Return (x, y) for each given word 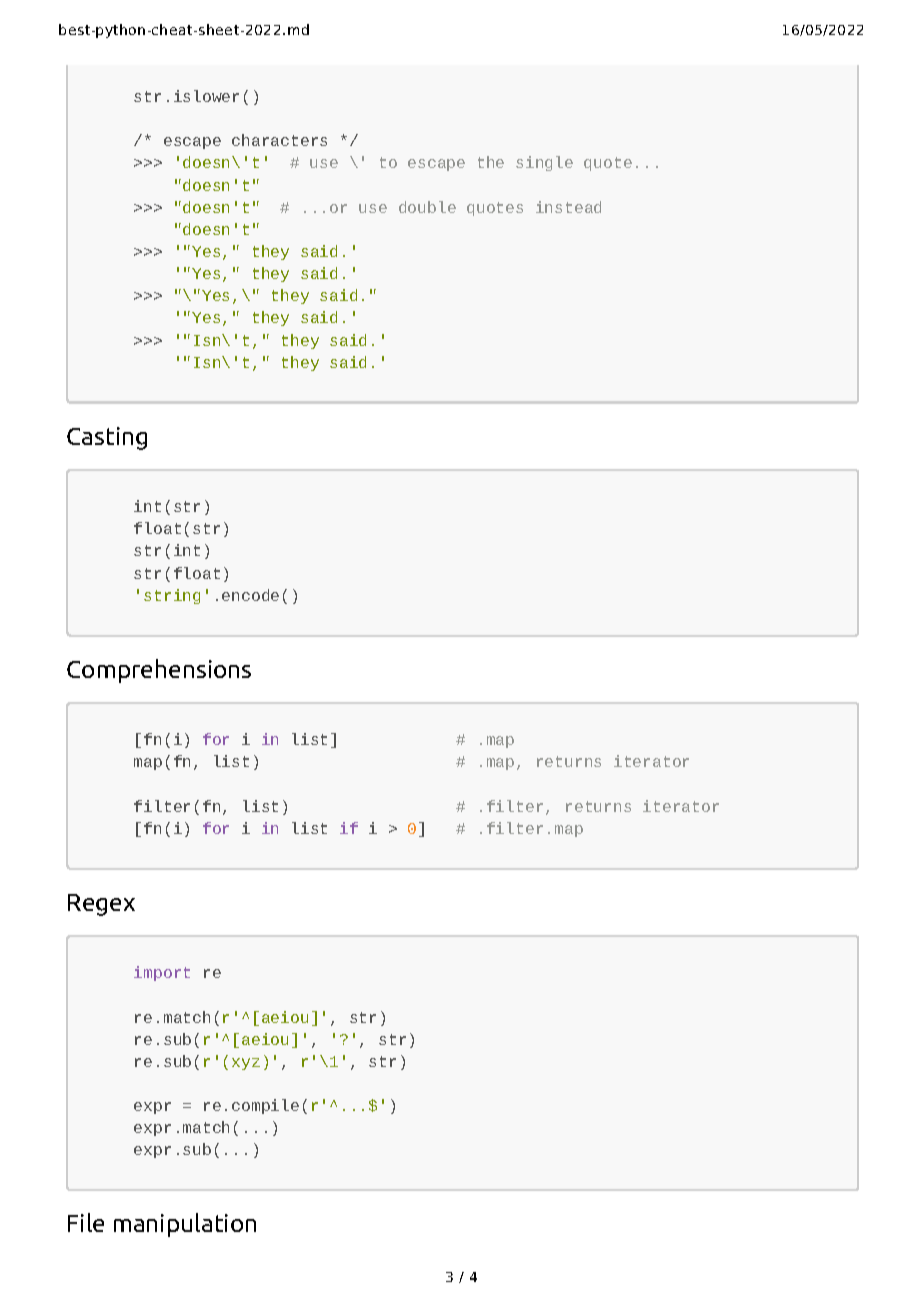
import (162, 973)
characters (279, 140)
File (86, 1222)
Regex (101, 905)
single (544, 163)
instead (568, 207)
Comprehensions (159, 671)
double (427, 207)
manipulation (185, 1225)
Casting (107, 438)
